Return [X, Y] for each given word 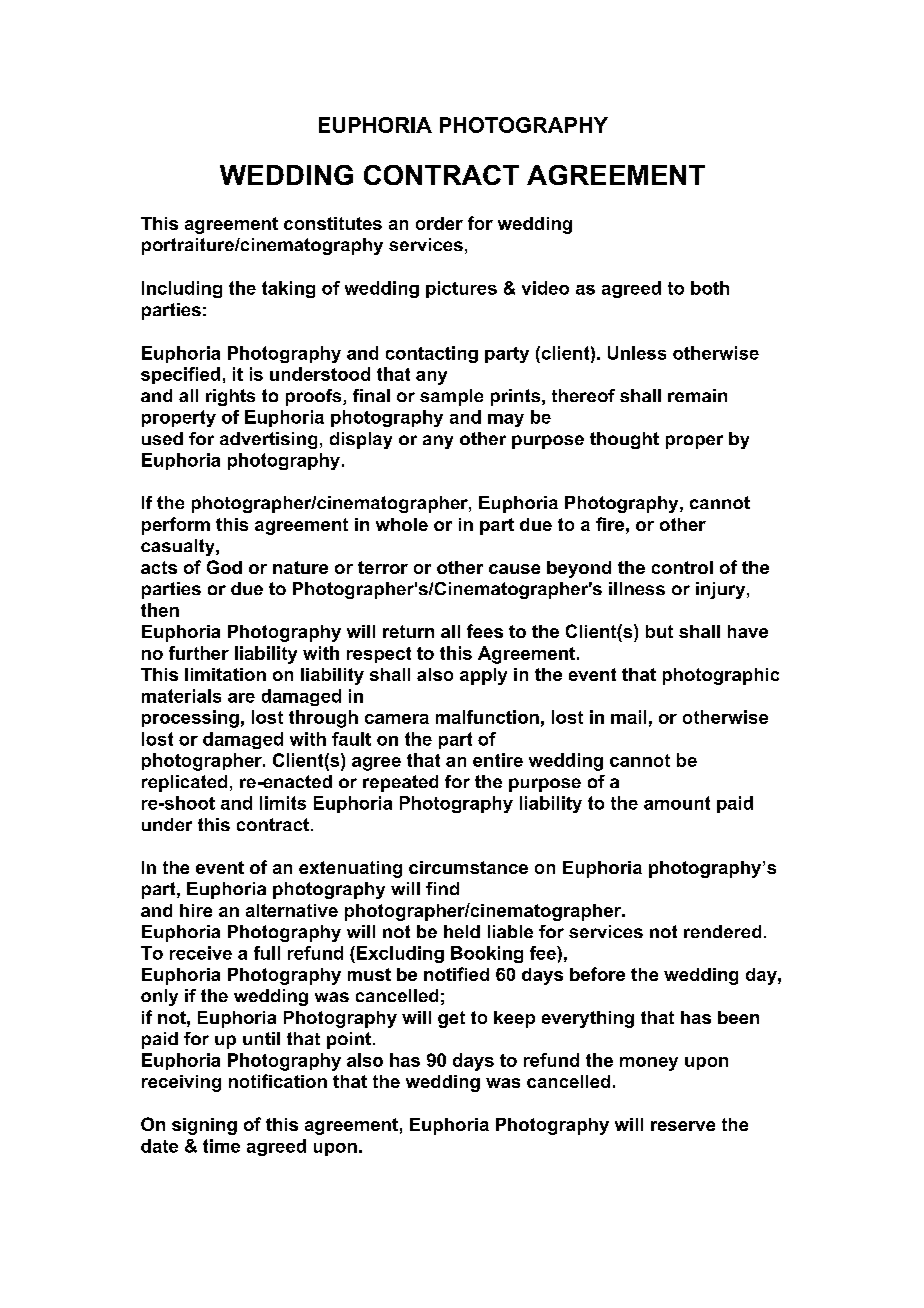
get [451, 1019]
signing [204, 1126]
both [710, 288]
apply [483, 676]
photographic [721, 676]
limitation [225, 674]
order [439, 223]
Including [182, 289]
